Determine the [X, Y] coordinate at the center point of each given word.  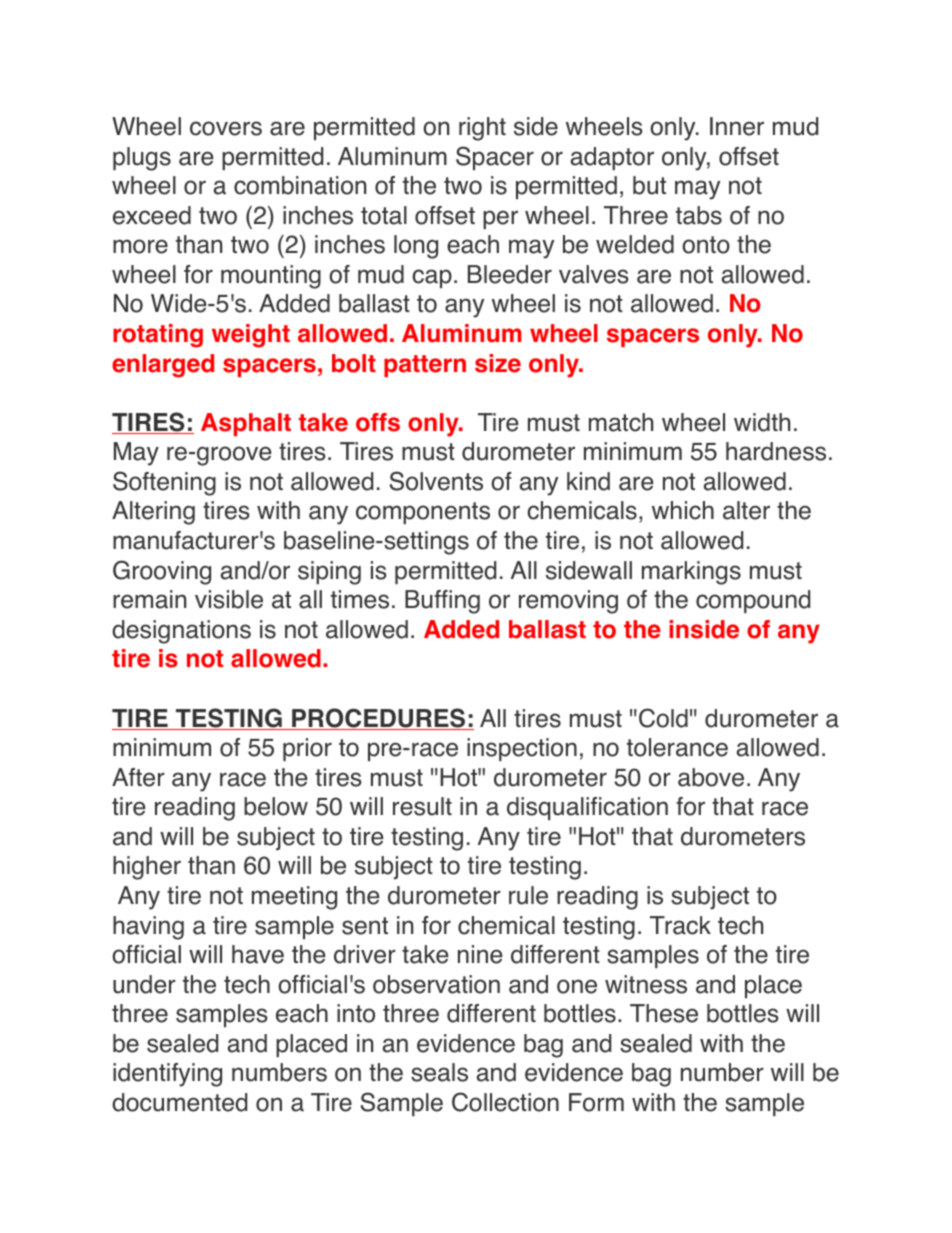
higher [147, 868]
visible [229, 599]
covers [226, 128]
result [422, 806]
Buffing [442, 602]
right [482, 129]
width [762, 422]
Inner [737, 126]
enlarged [163, 366]
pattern [425, 366]
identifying [167, 1075]
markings [691, 573]
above [711, 777]
